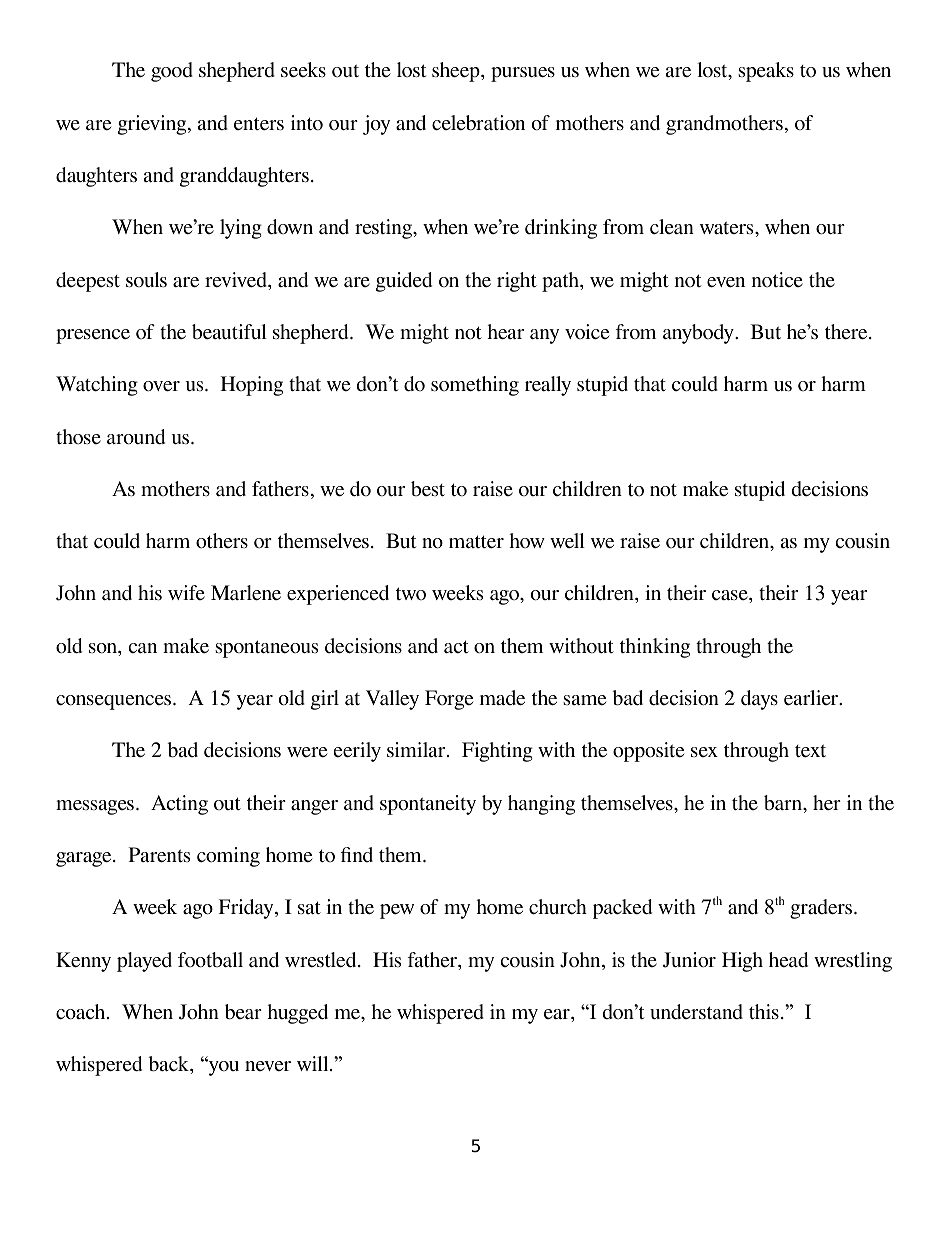 The height and width of the screenshot is (1233, 952). What do you see at coordinates (784, 804) in the screenshot?
I see `barn` at bounding box center [784, 804].
